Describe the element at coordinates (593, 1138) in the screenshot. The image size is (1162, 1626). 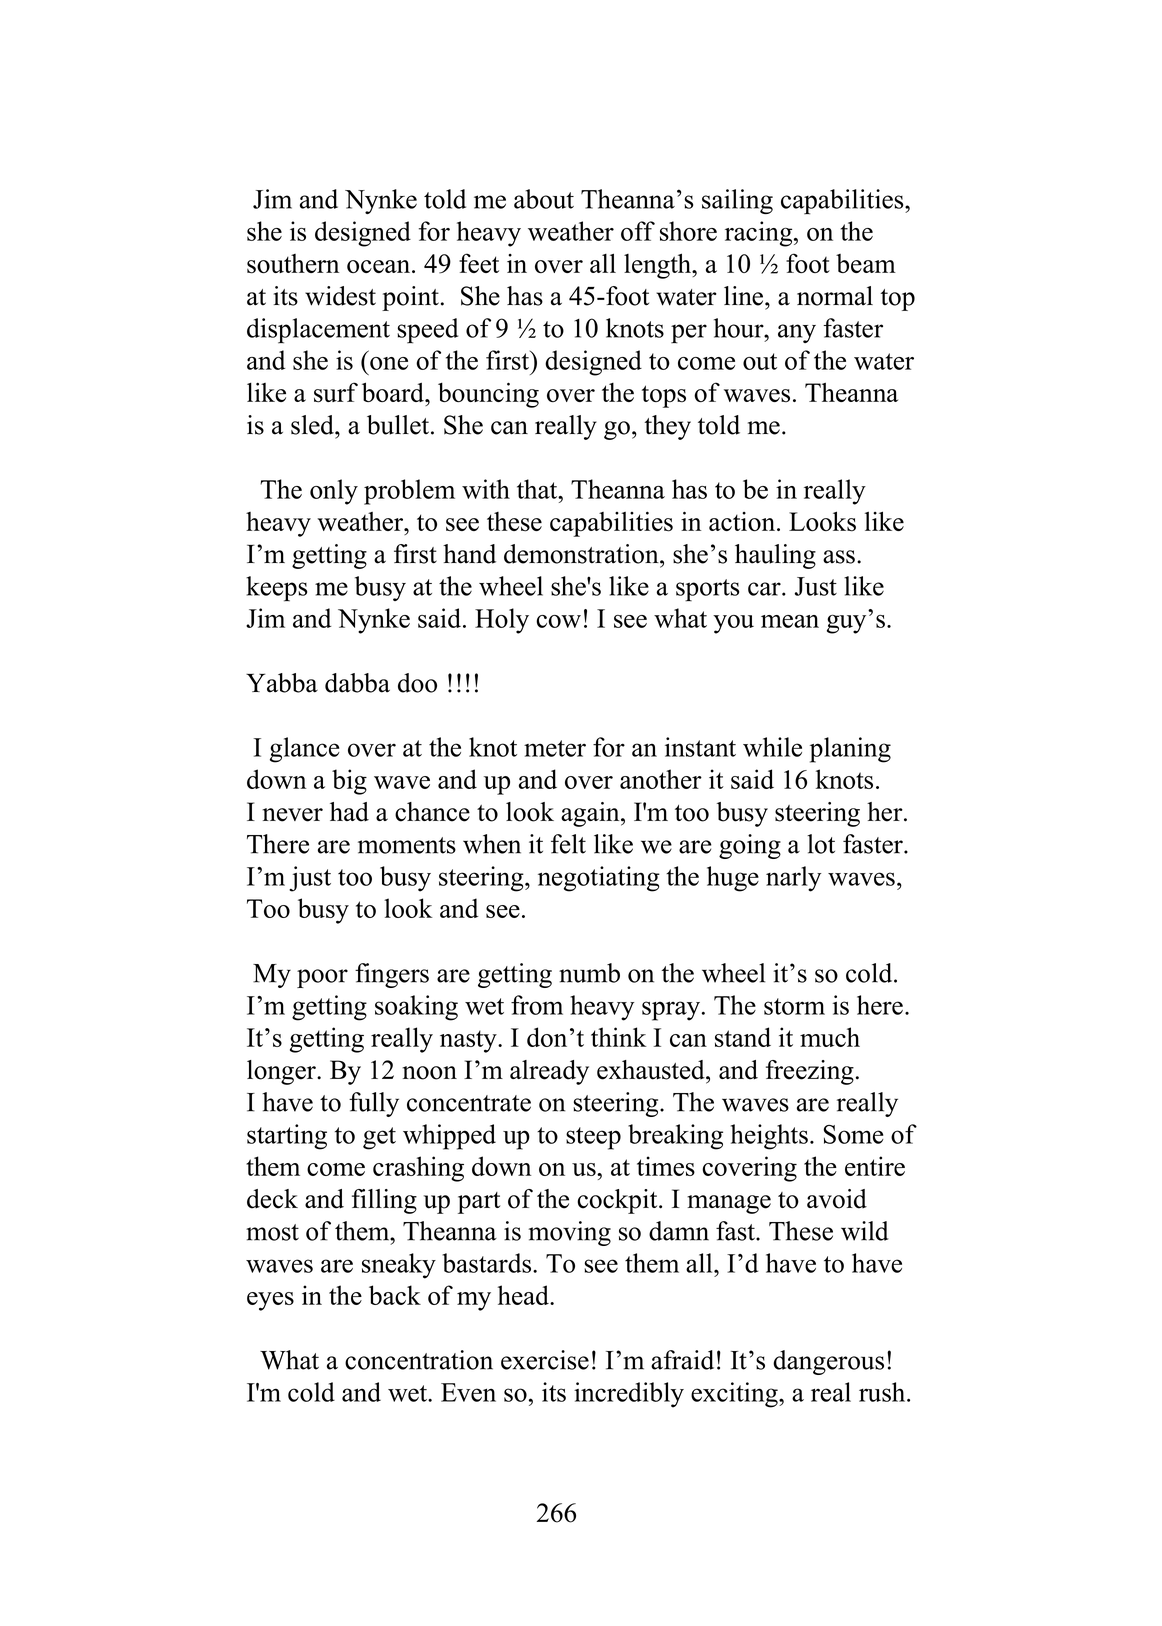
I see `steep` at that location.
